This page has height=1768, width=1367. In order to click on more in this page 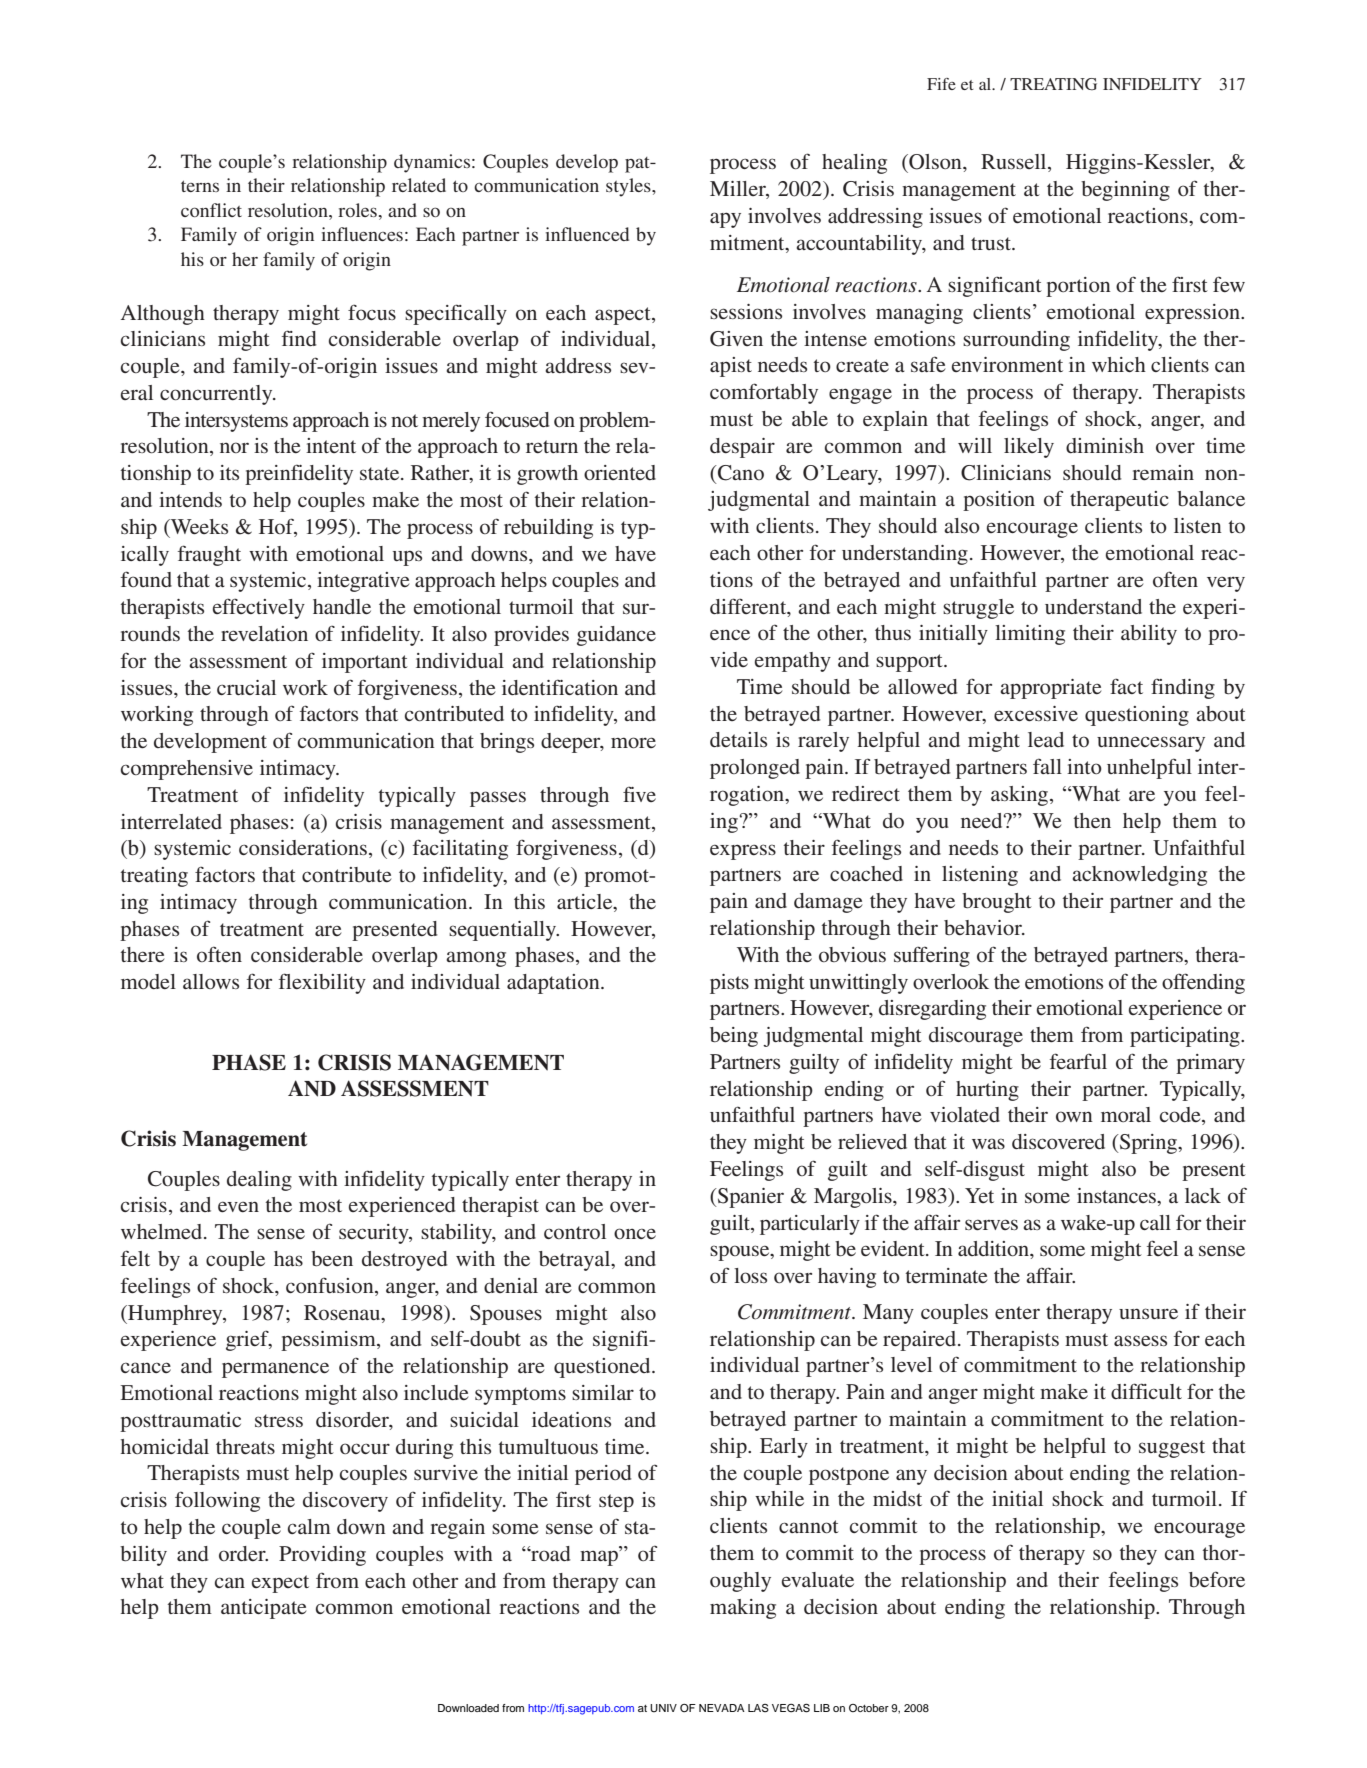, I will do `click(633, 742)`.
